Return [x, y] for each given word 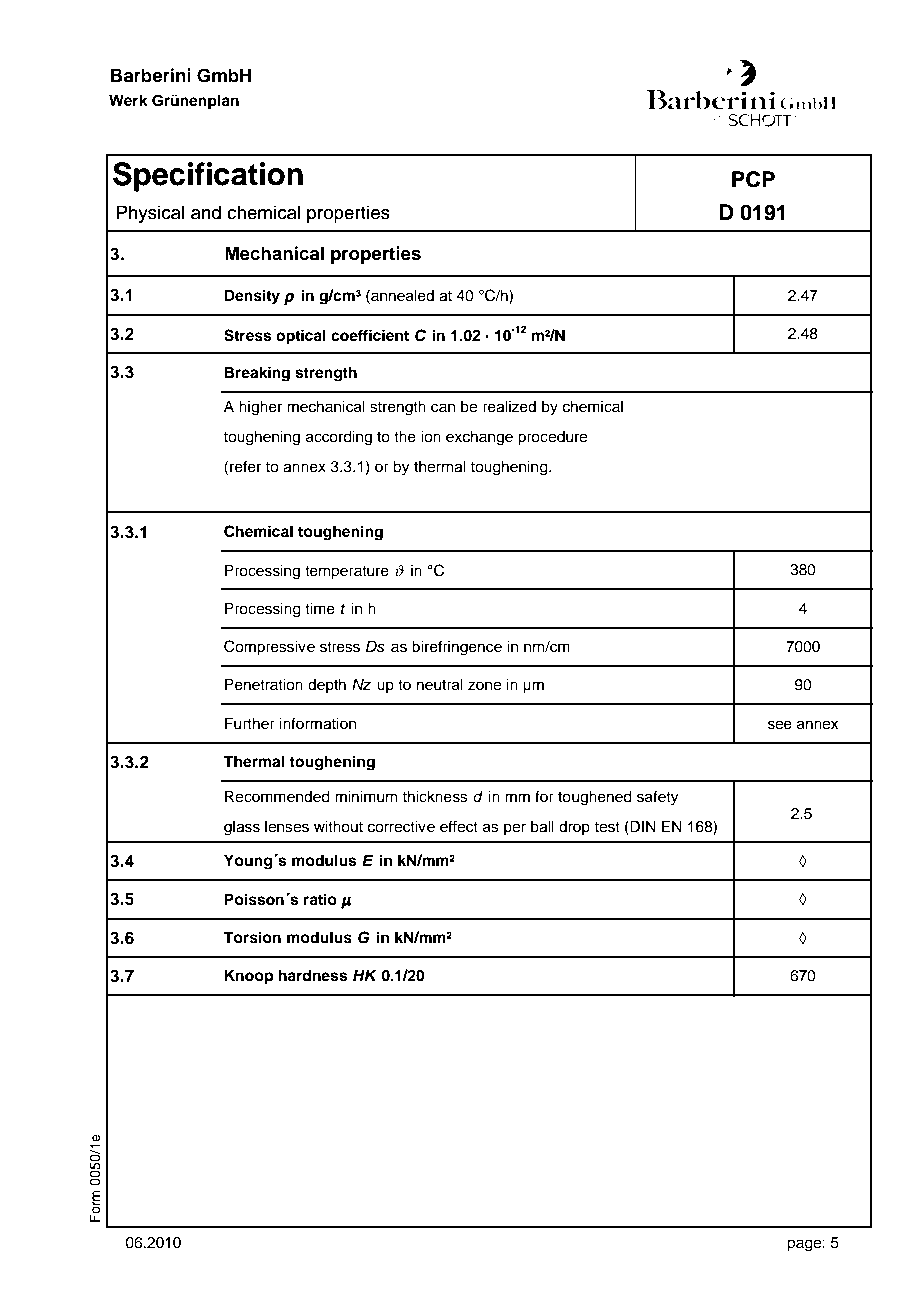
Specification [208, 177]
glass [242, 828]
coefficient [370, 335]
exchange [479, 438]
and [206, 212]
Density [252, 297]
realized [509, 406]
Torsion [252, 937]
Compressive [269, 648]
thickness [435, 796]
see [780, 725]
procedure [552, 438]
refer [245, 466]
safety [658, 798]
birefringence [457, 648]
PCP [753, 179]
